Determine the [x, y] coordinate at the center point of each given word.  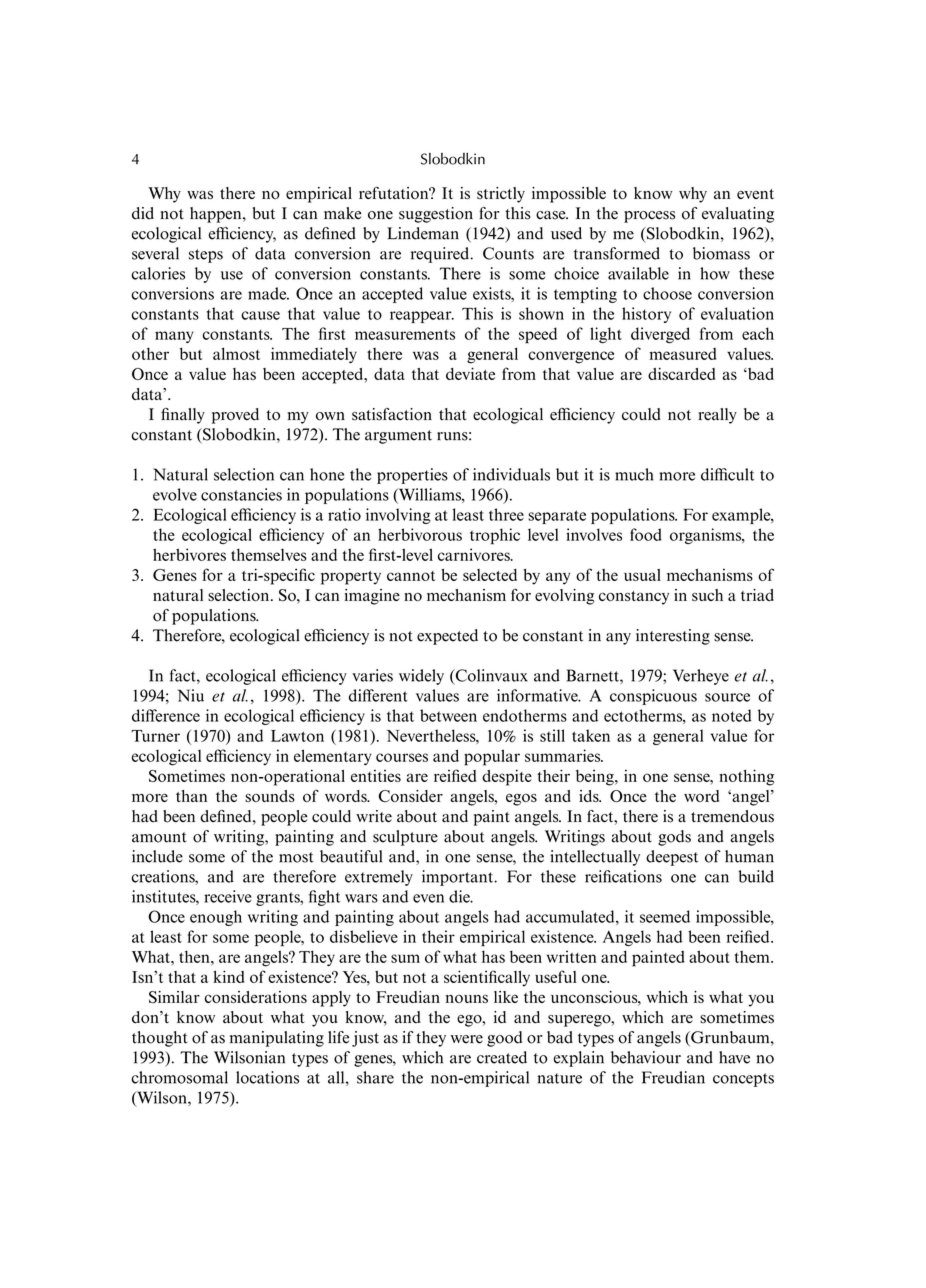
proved [235, 416]
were [467, 1039]
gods [674, 838]
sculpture [405, 838]
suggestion [436, 215]
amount [159, 837]
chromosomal [179, 1077]
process [649, 217]
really [717, 416]
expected [447, 637]
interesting [673, 637]
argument [398, 437]
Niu [191, 695]
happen [217, 215]
